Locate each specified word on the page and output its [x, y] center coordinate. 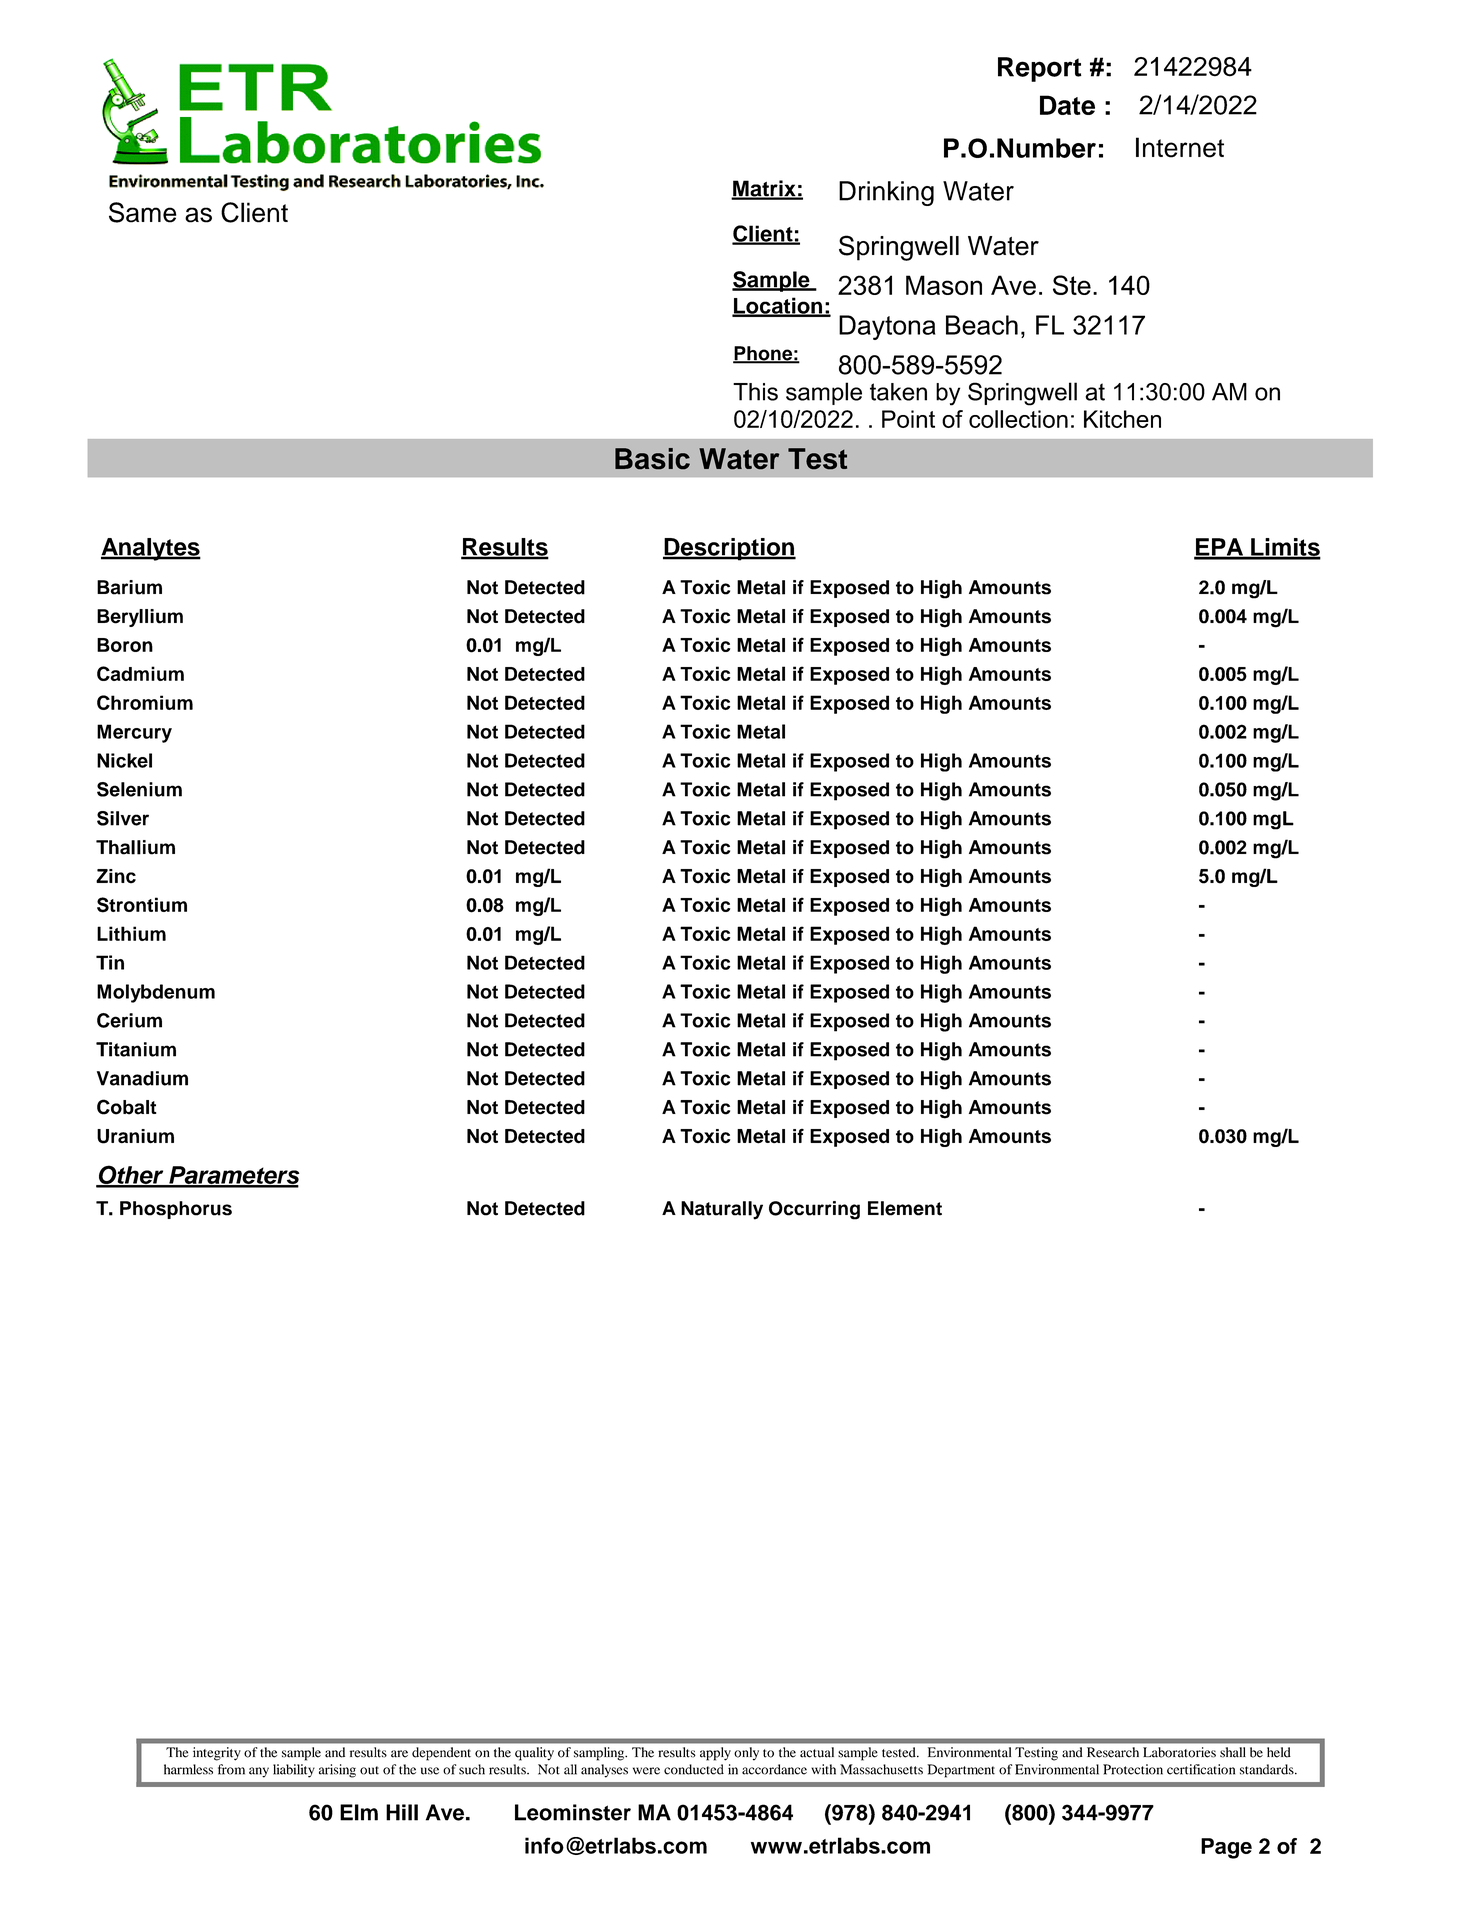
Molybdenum [156, 993]
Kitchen [1122, 419]
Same [142, 212]
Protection [1133, 1769]
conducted [694, 1769]
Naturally [722, 1210]
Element [905, 1208]
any [259, 1772]
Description [729, 549]
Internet [1180, 147]
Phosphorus [176, 1210]
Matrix [764, 189]
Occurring [814, 1210]
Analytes [151, 549]
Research [1113, 1752]
